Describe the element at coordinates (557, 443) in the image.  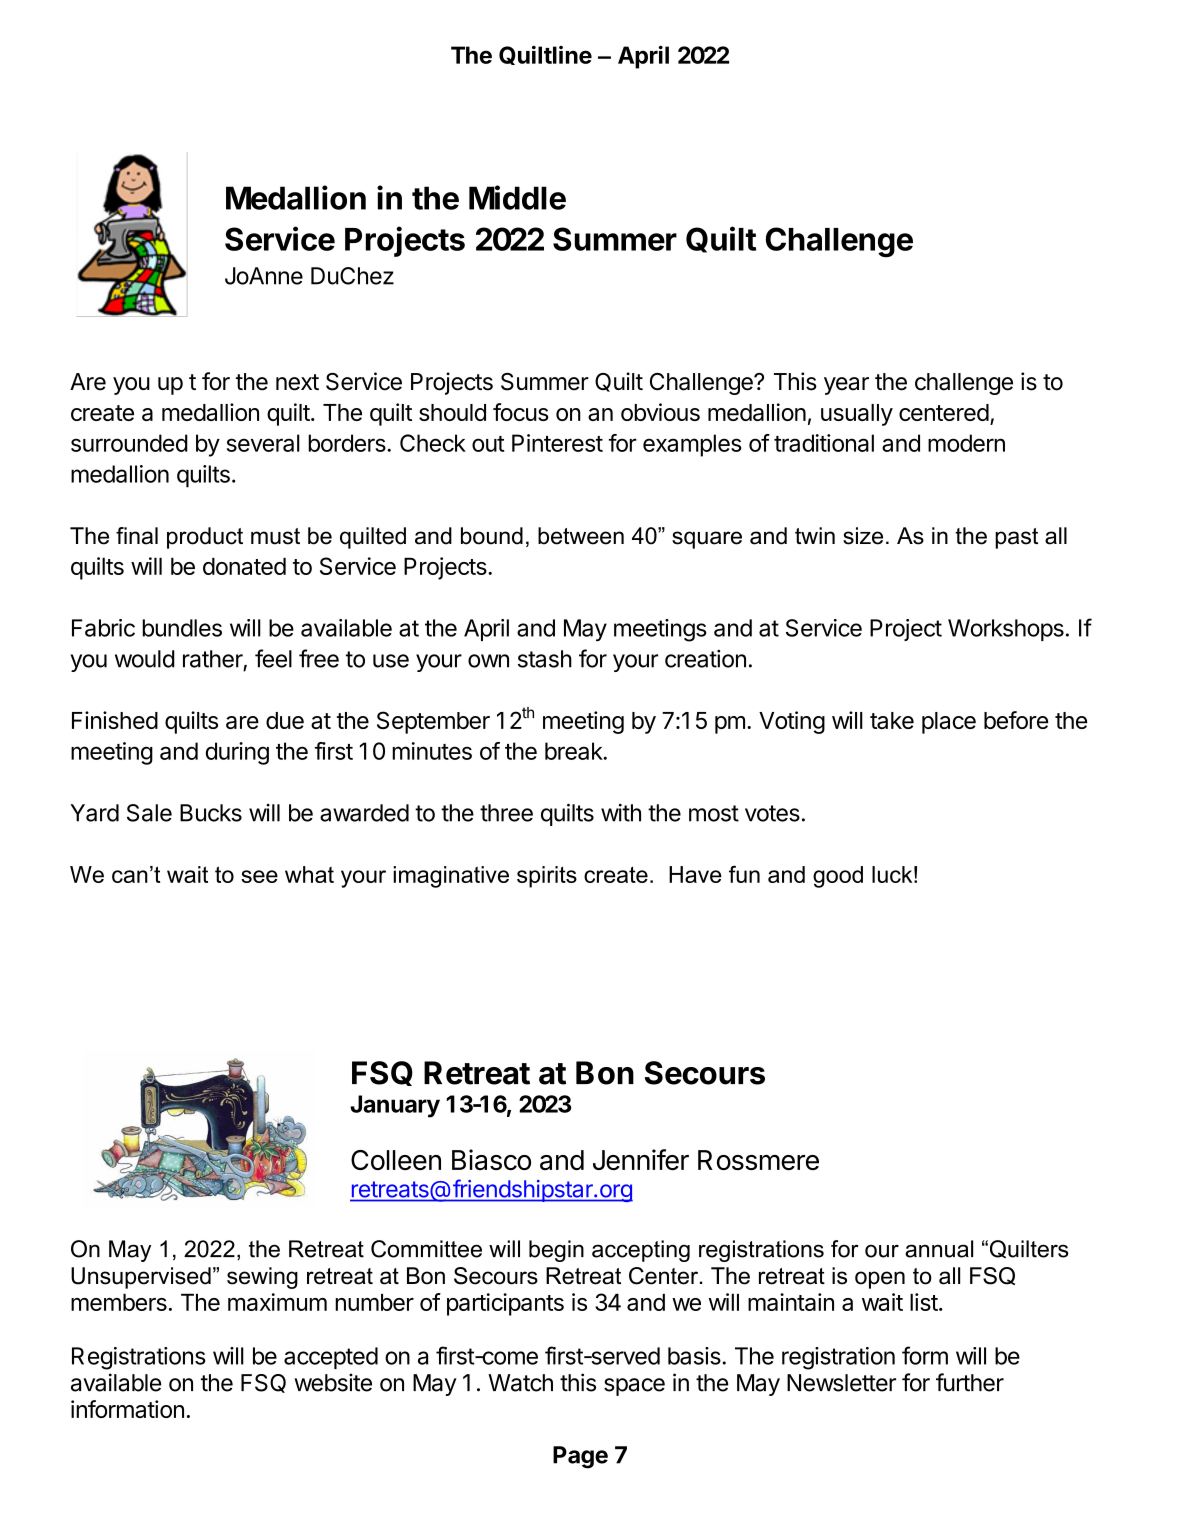
I see `Pinterest` at that location.
